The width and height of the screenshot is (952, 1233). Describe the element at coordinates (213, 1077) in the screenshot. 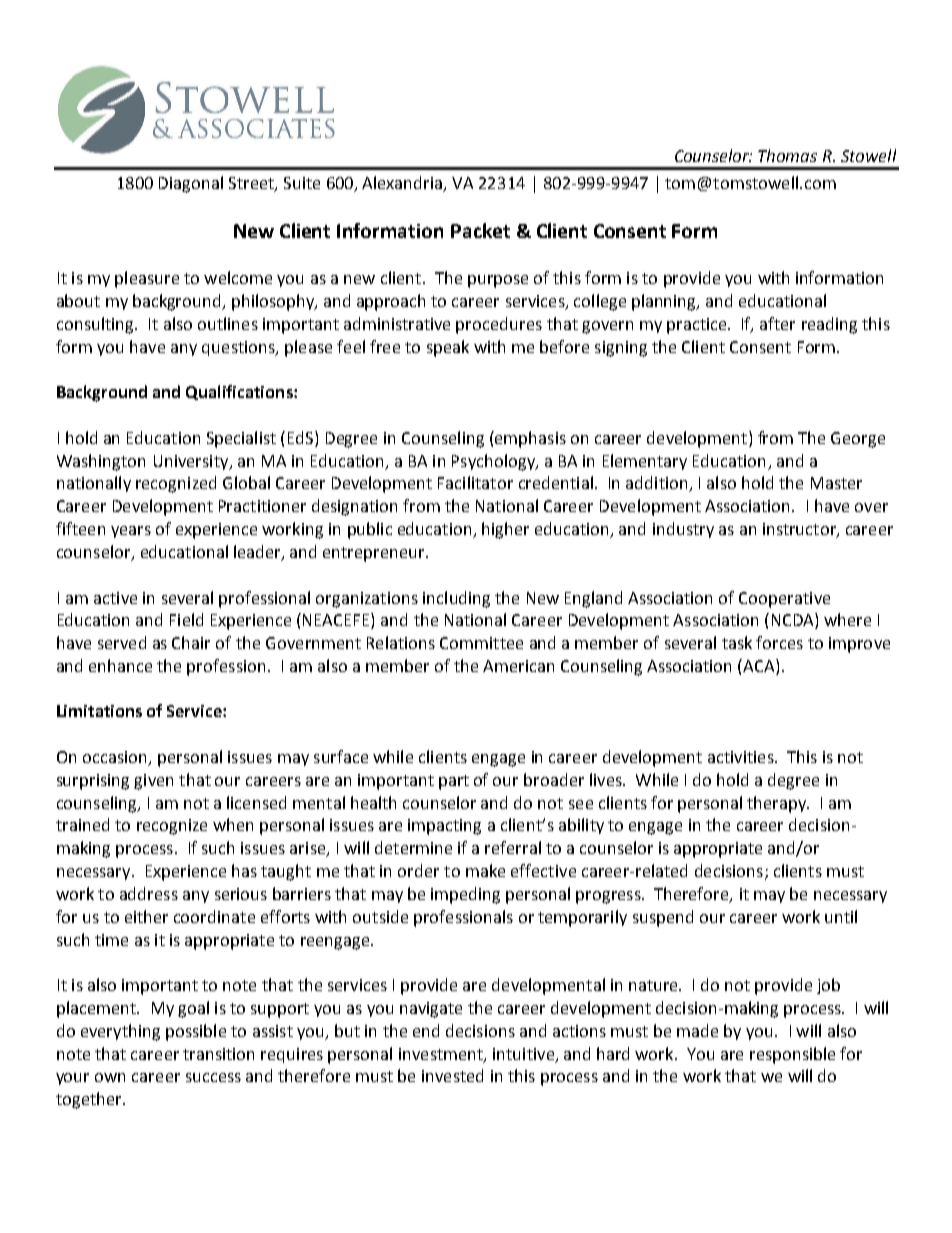

I see `success` at that location.
